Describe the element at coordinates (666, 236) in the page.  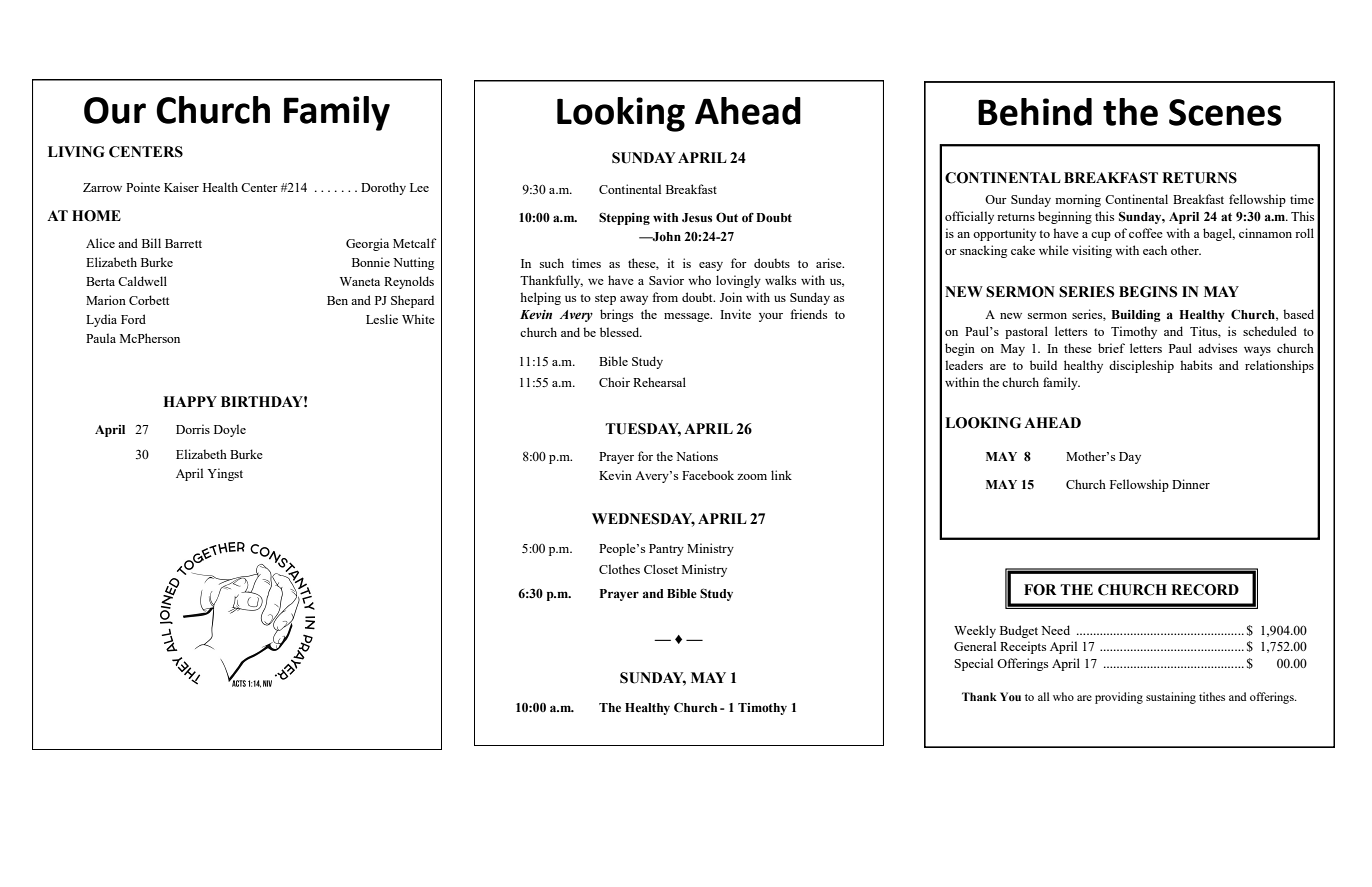
I see `John` at that location.
